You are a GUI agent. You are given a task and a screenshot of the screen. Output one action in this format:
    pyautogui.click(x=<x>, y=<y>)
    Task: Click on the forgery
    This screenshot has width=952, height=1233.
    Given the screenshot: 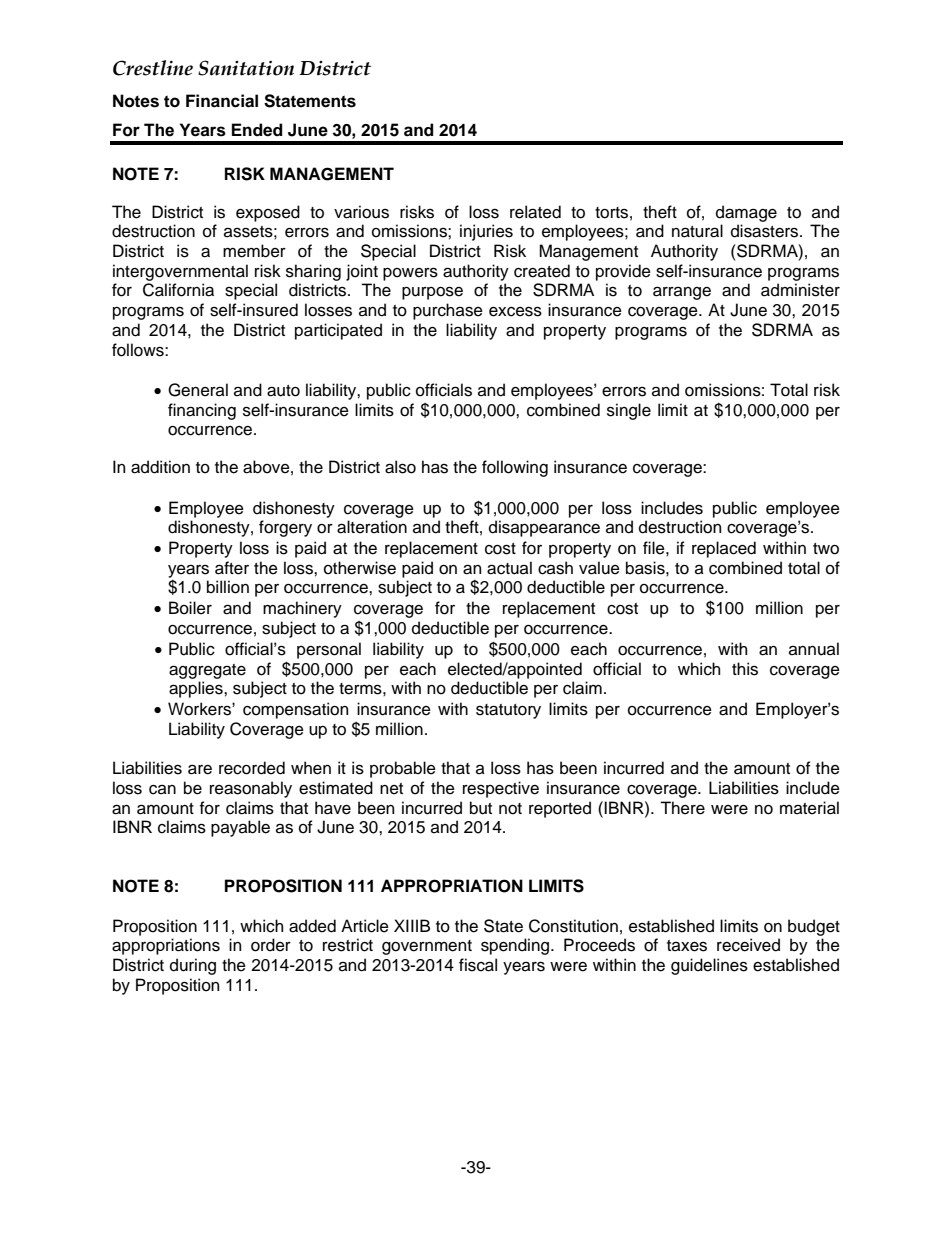 What is the action you would take?
    pyautogui.click(x=285, y=528)
